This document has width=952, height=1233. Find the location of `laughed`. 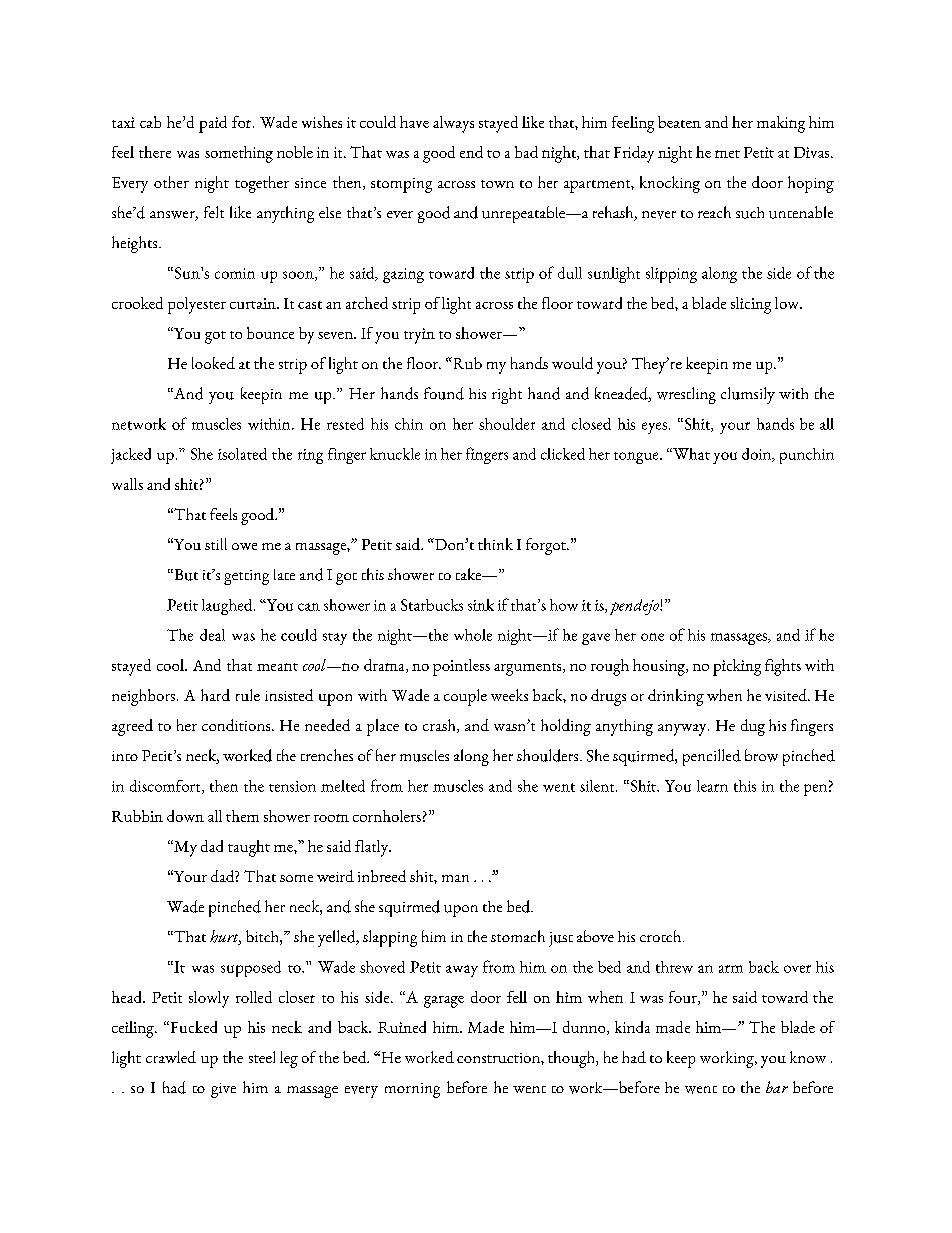

laughed is located at coordinates (228, 607).
